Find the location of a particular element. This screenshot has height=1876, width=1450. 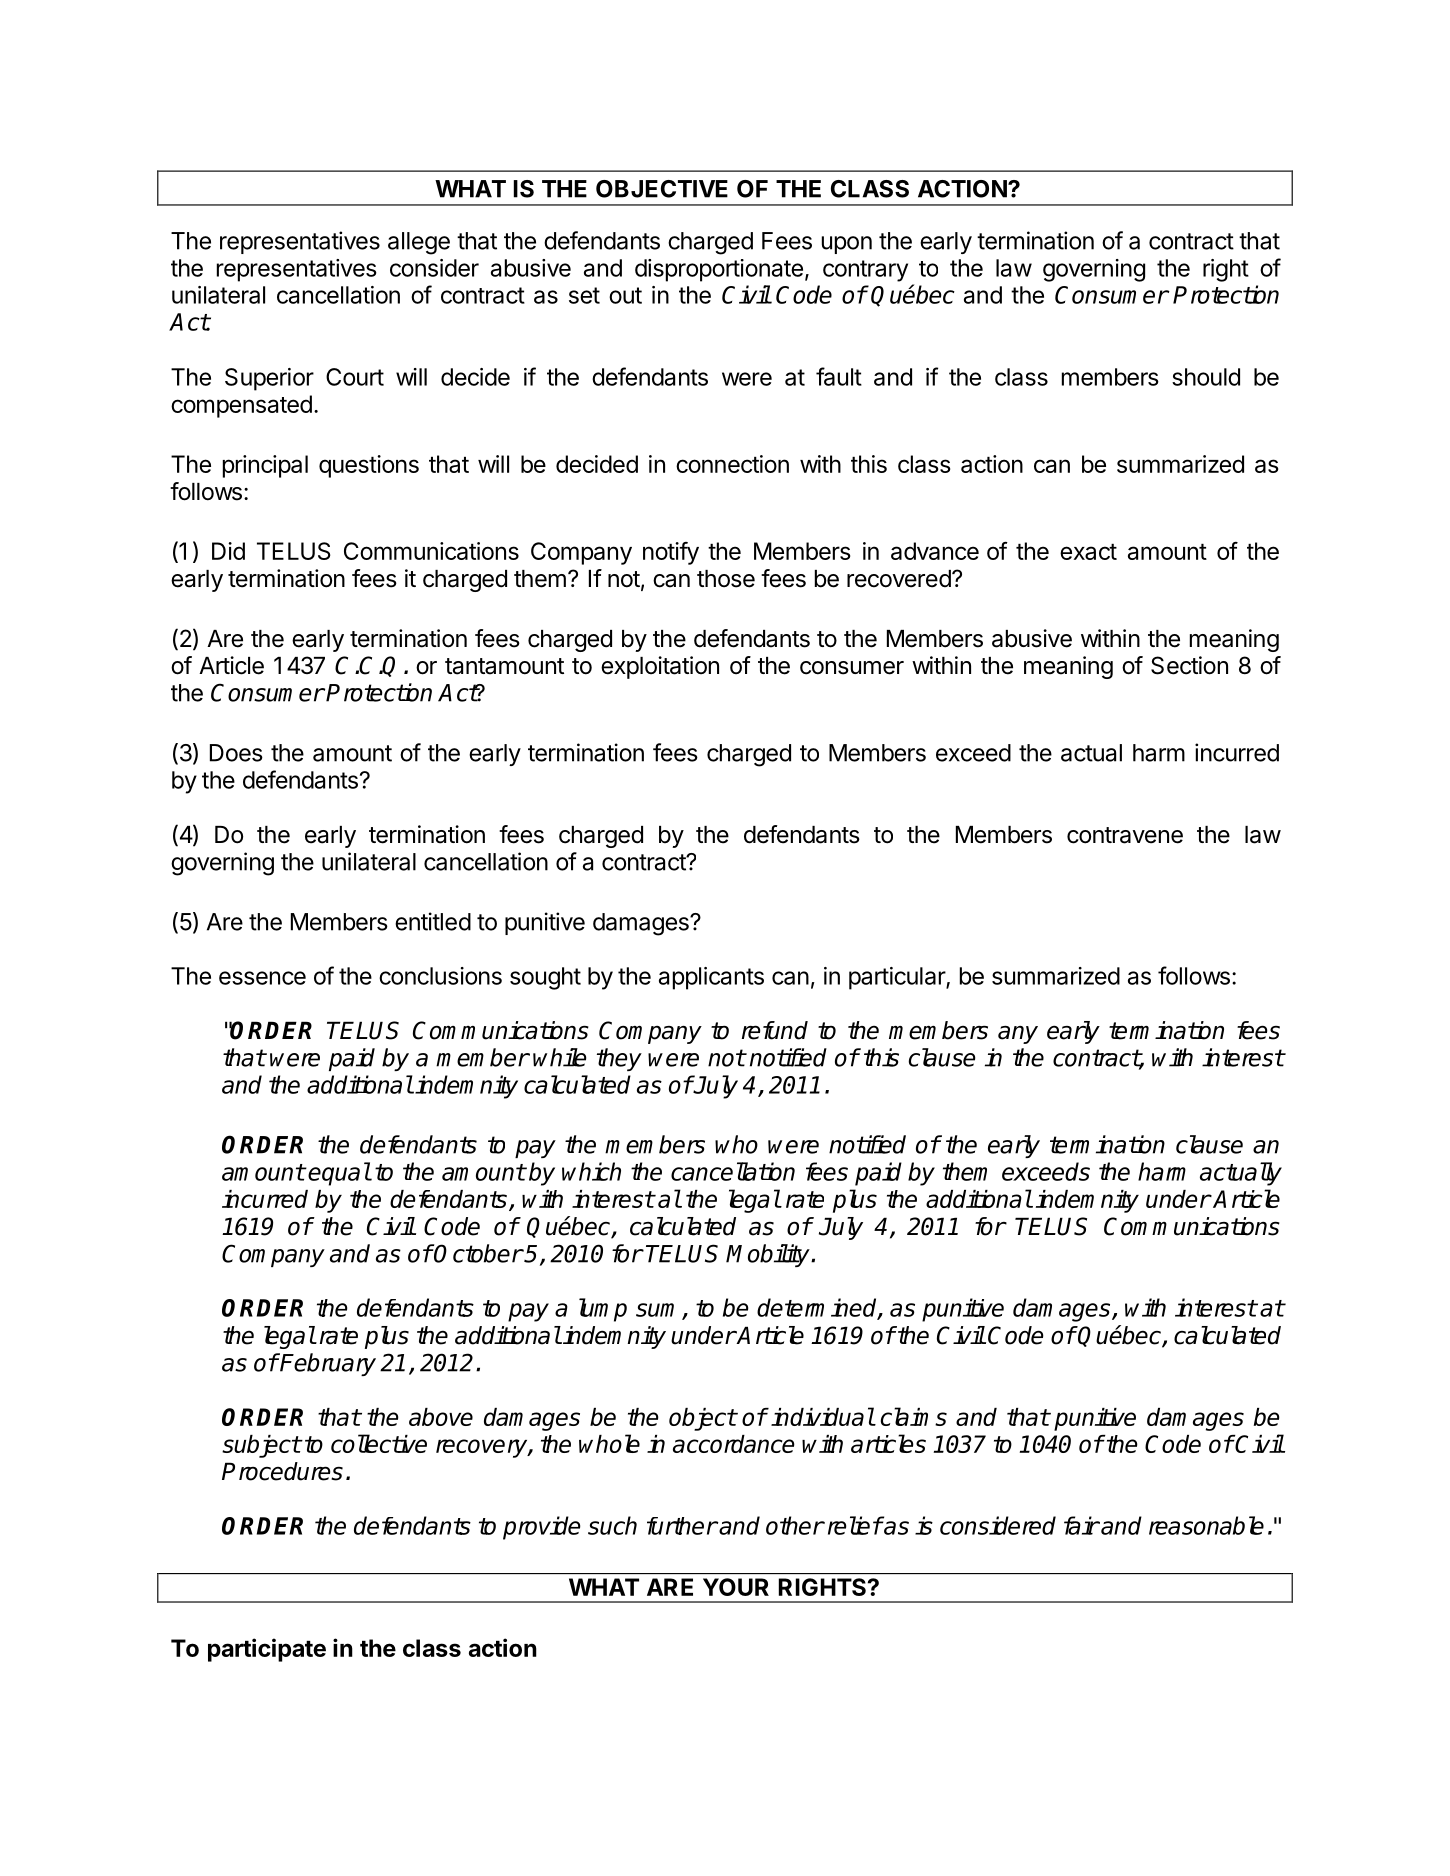

those is located at coordinates (726, 579).
